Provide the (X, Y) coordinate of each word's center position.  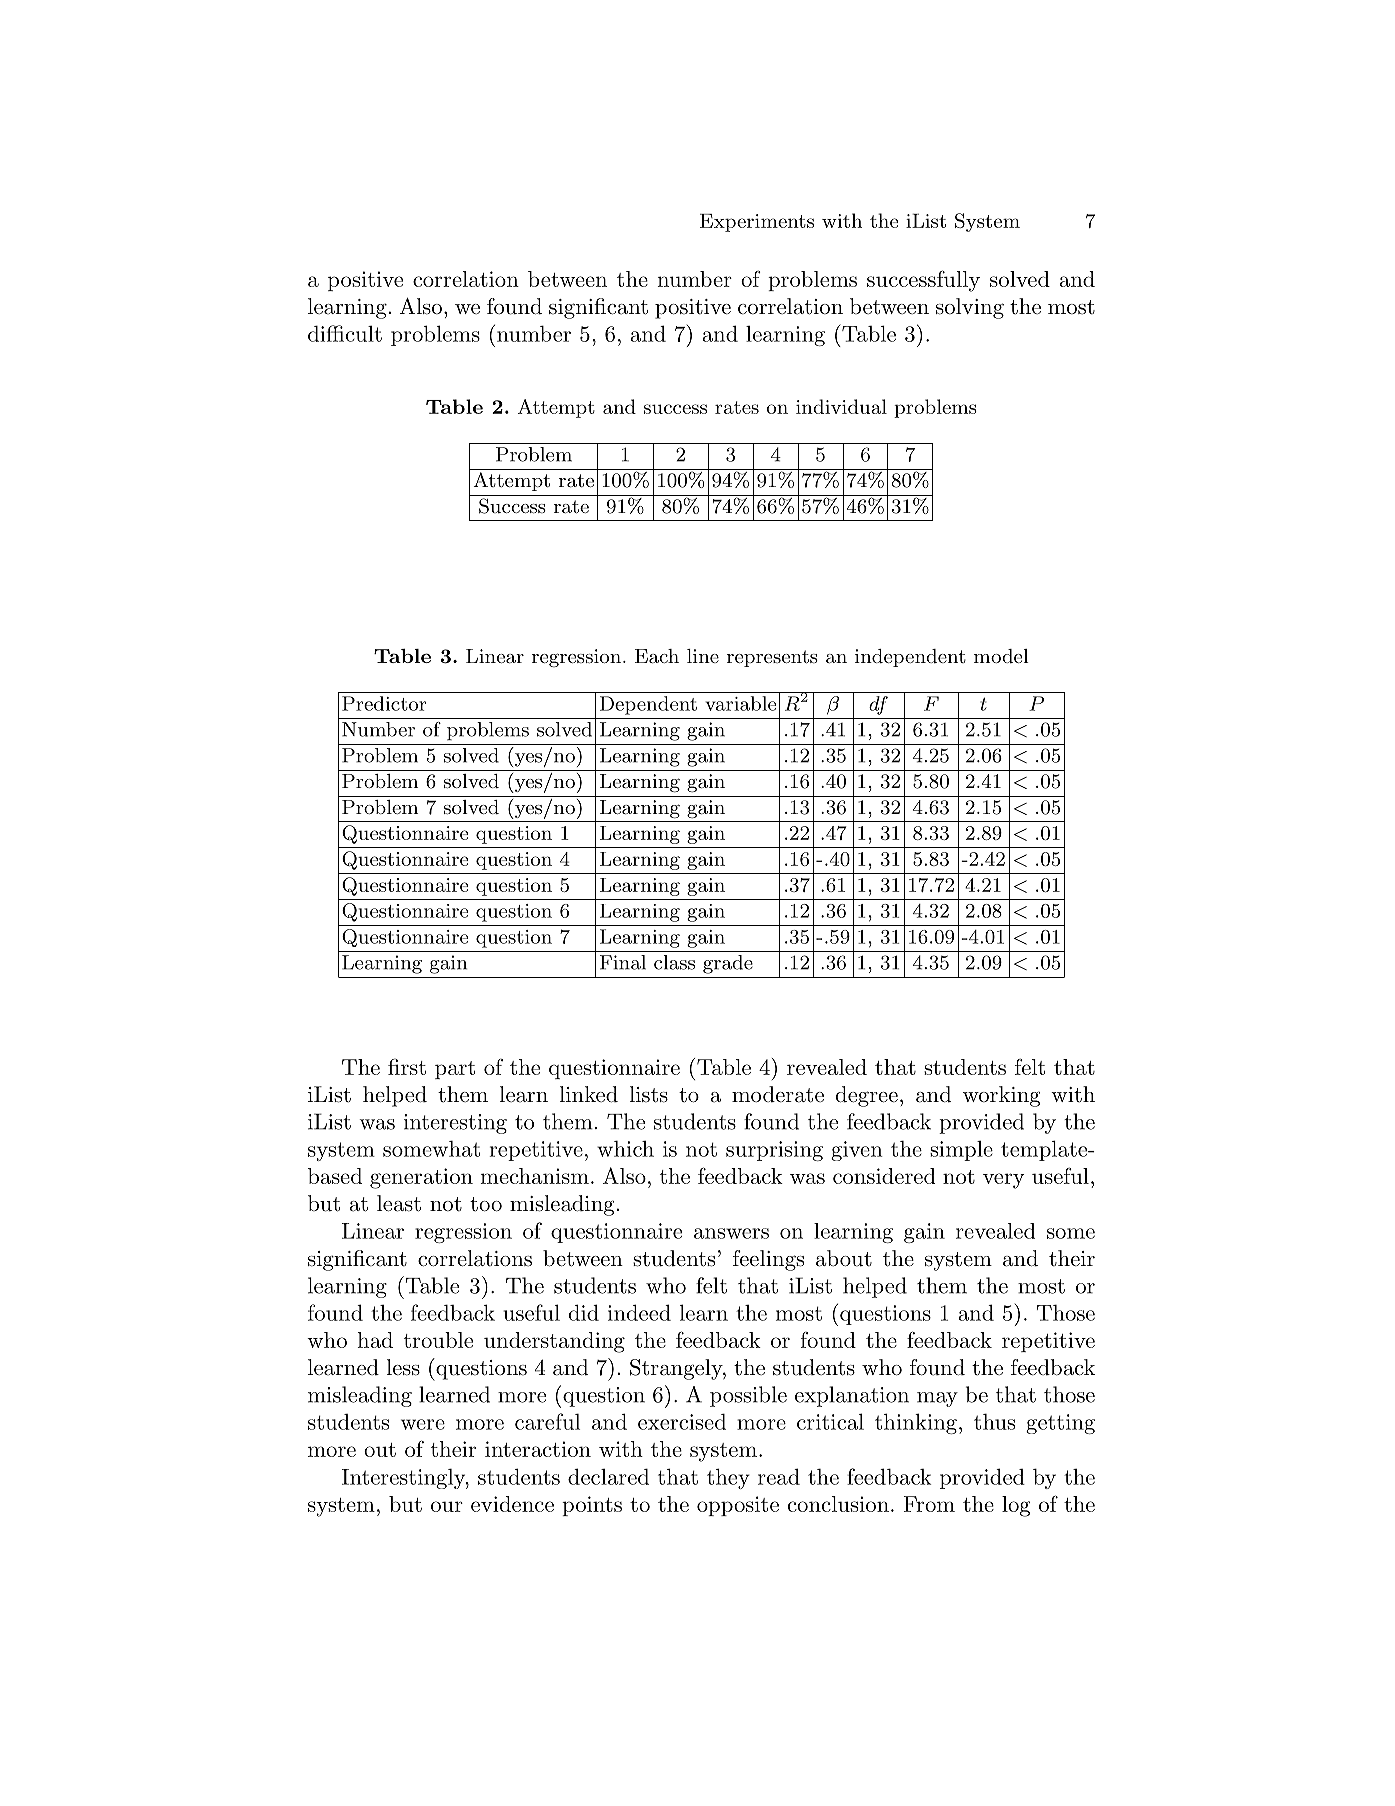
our (447, 1506)
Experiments (757, 223)
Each (657, 656)
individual (841, 406)
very (1004, 1181)
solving (970, 308)
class (674, 962)
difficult (345, 333)
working (1001, 1096)
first (407, 1066)
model (1001, 656)
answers (731, 1233)
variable (740, 703)
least (399, 1203)
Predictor (384, 703)
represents (772, 658)
